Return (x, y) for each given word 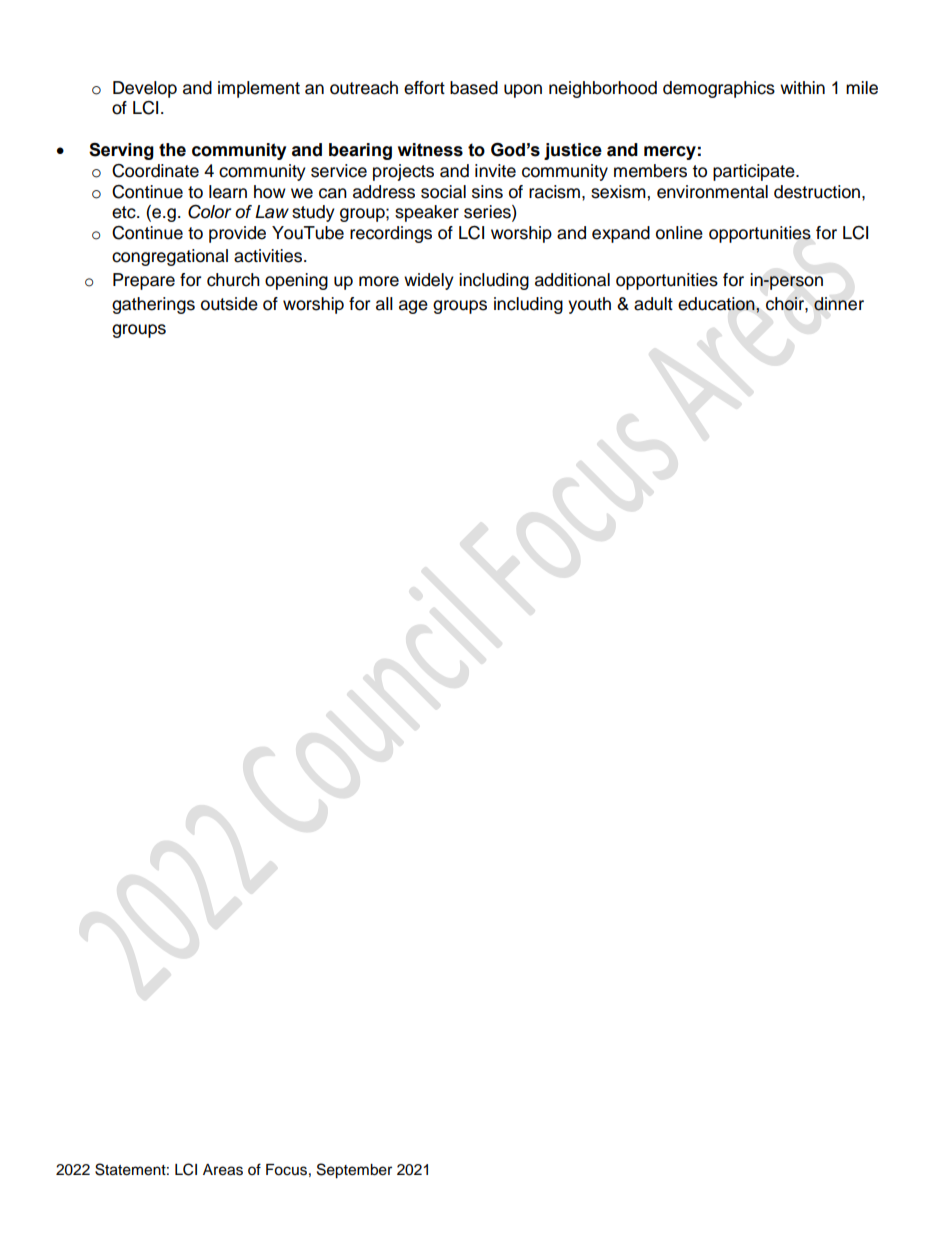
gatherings (153, 305)
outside (229, 304)
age (413, 307)
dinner (839, 304)
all (384, 304)
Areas (223, 1170)
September (354, 1171)
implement (259, 89)
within (802, 87)
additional (572, 280)
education (717, 304)
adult (653, 304)
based (474, 88)
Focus (286, 1170)
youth (589, 305)
